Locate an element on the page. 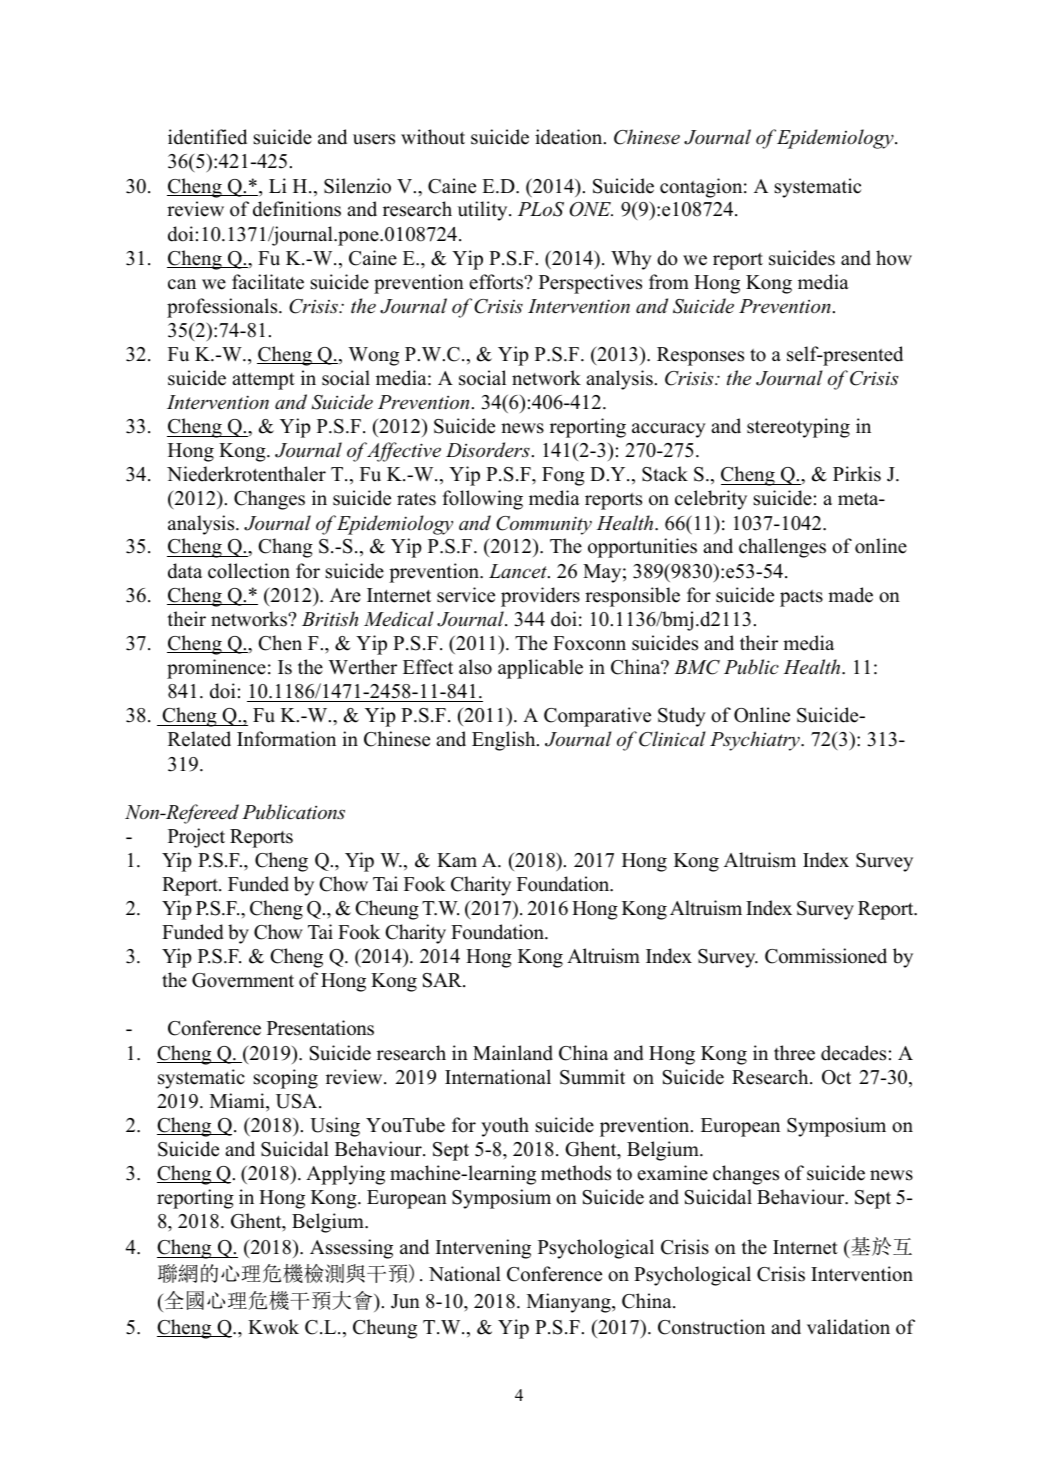 The width and height of the document is (1038, 1469). from is located at coordinates (669, 282).
